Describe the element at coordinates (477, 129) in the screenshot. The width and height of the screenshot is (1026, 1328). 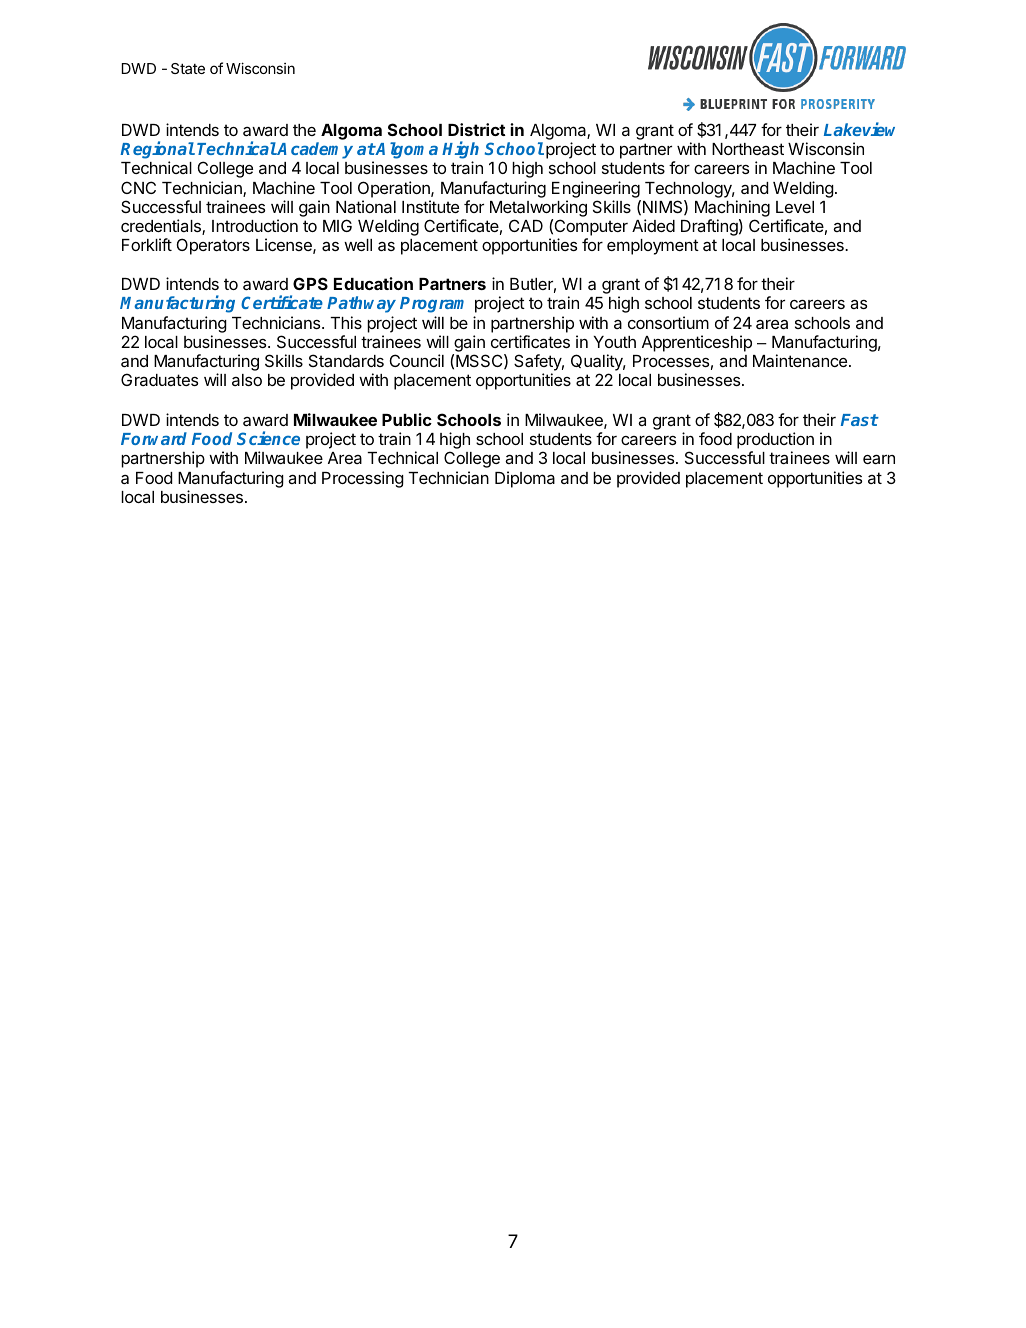
I see `District` at that location.
